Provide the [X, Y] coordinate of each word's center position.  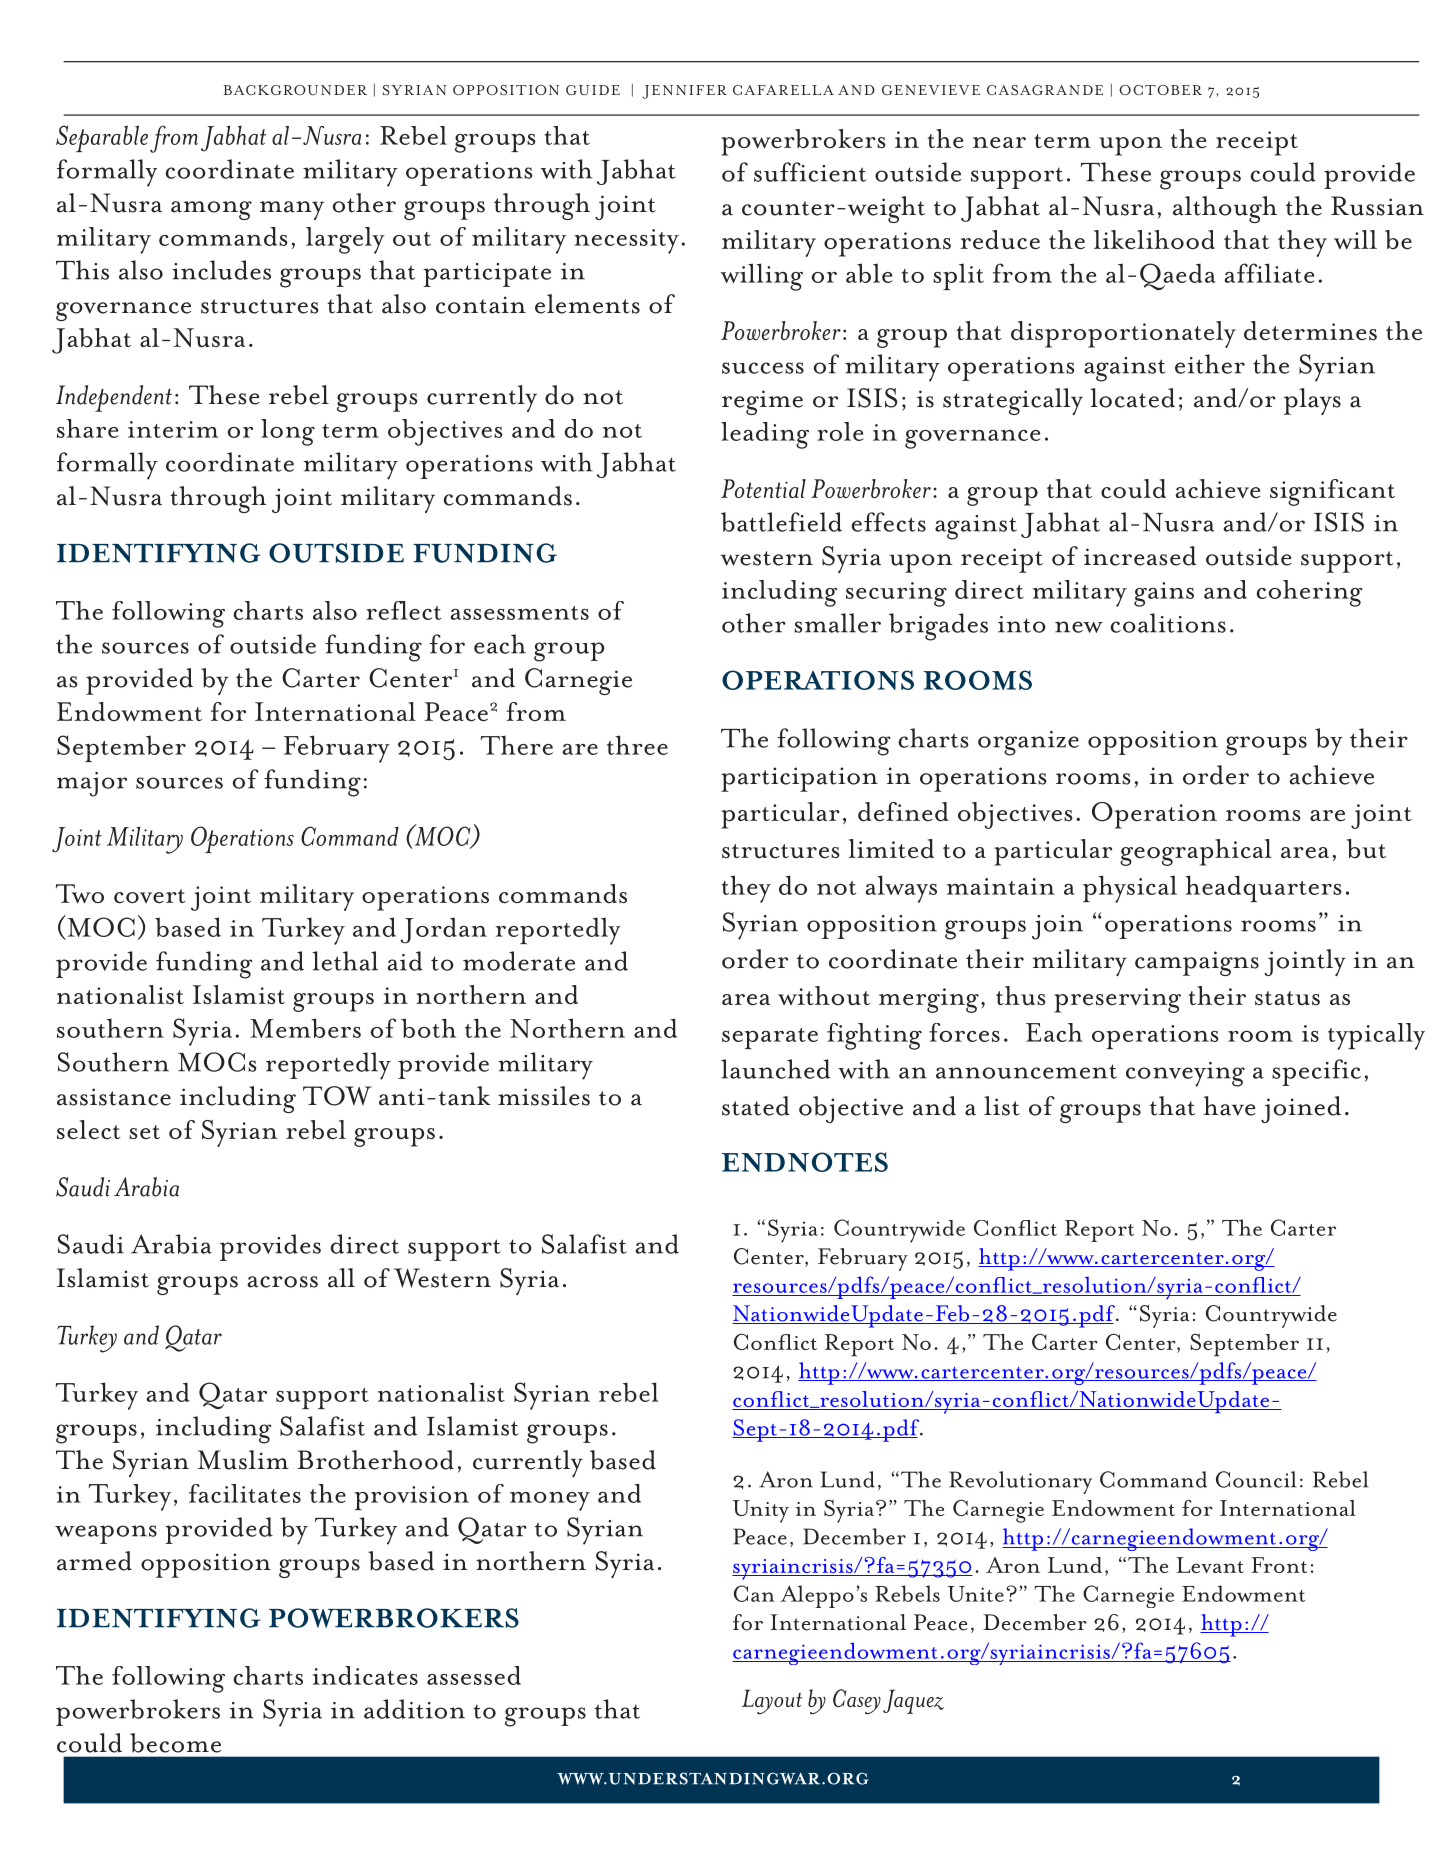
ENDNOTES [805, 1162]
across [282, 1282]
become [175, 1743]
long [288, 432]
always [901, 889]
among [211, 210]
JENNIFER [684, 92]
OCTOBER [1160, 90]
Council [1256, 1479]
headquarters [1263, 888]
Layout [772, 1702]
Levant [1210, 1565]
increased [1140, 556]
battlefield [781, 522]
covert [150, 896]
